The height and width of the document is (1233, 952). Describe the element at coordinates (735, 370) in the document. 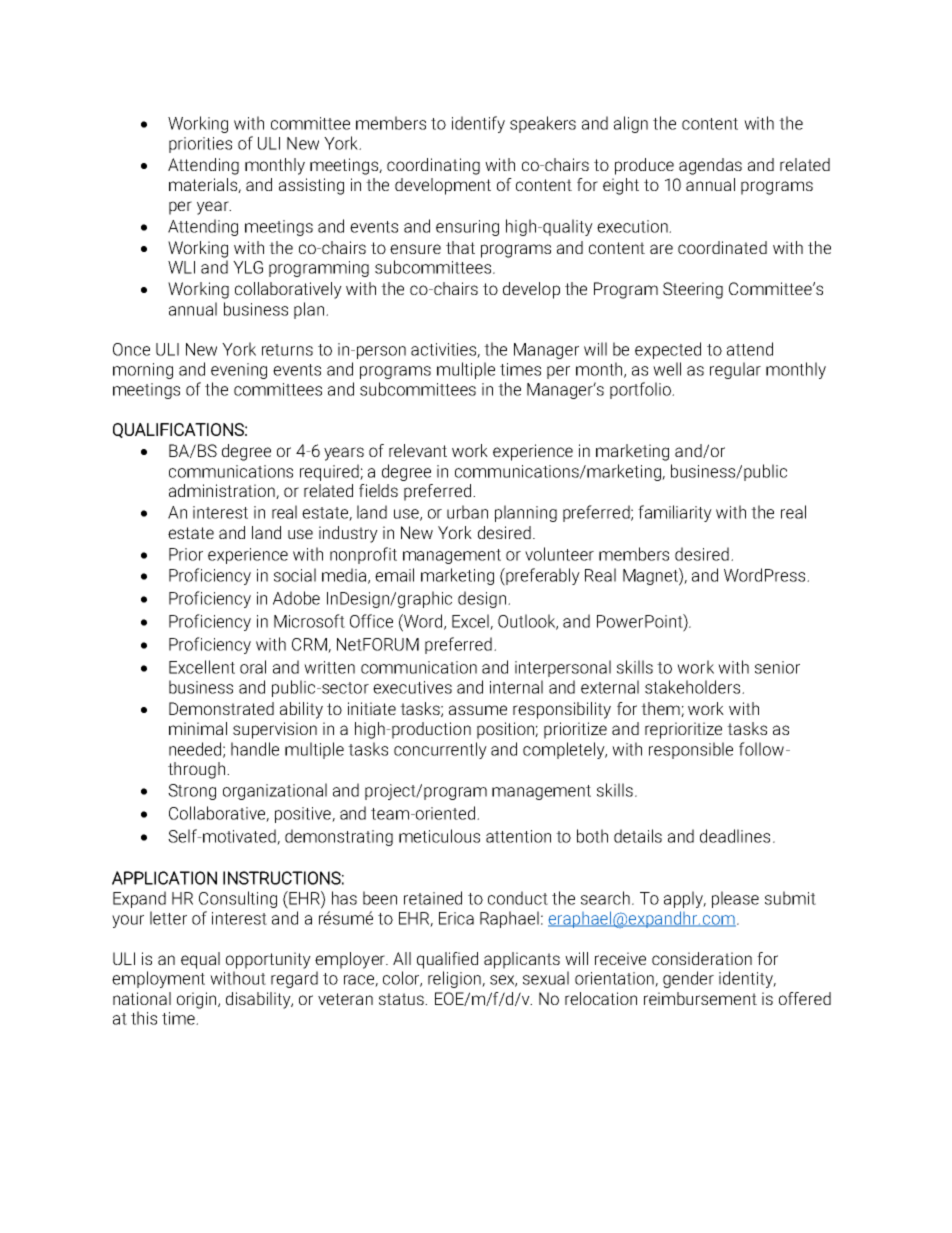

I see `regular` at that location.
